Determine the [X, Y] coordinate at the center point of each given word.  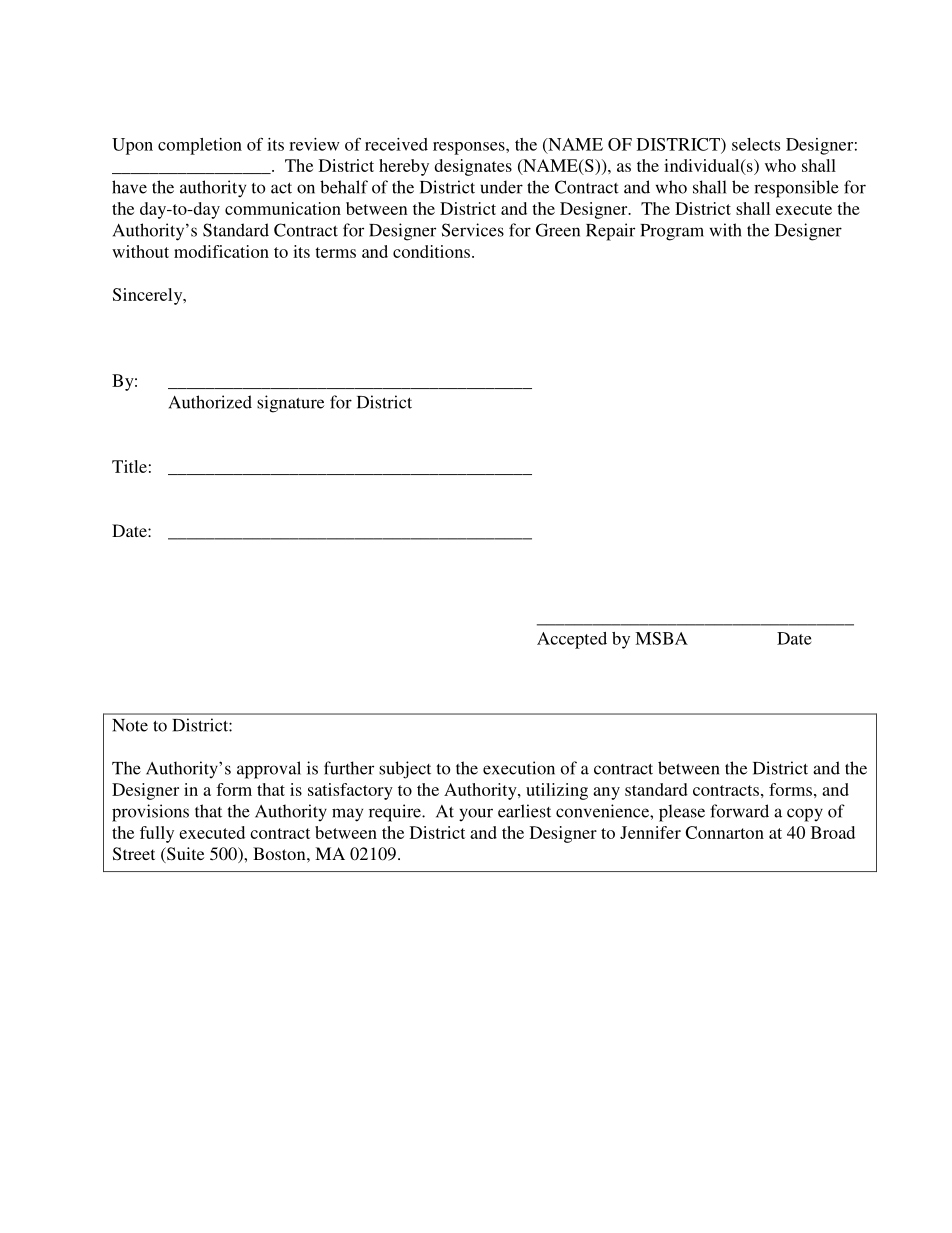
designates [473, 167]
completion [200, 146]
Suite [184, 855]
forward [739, 811]
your [476, 814]
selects [756, 144]
